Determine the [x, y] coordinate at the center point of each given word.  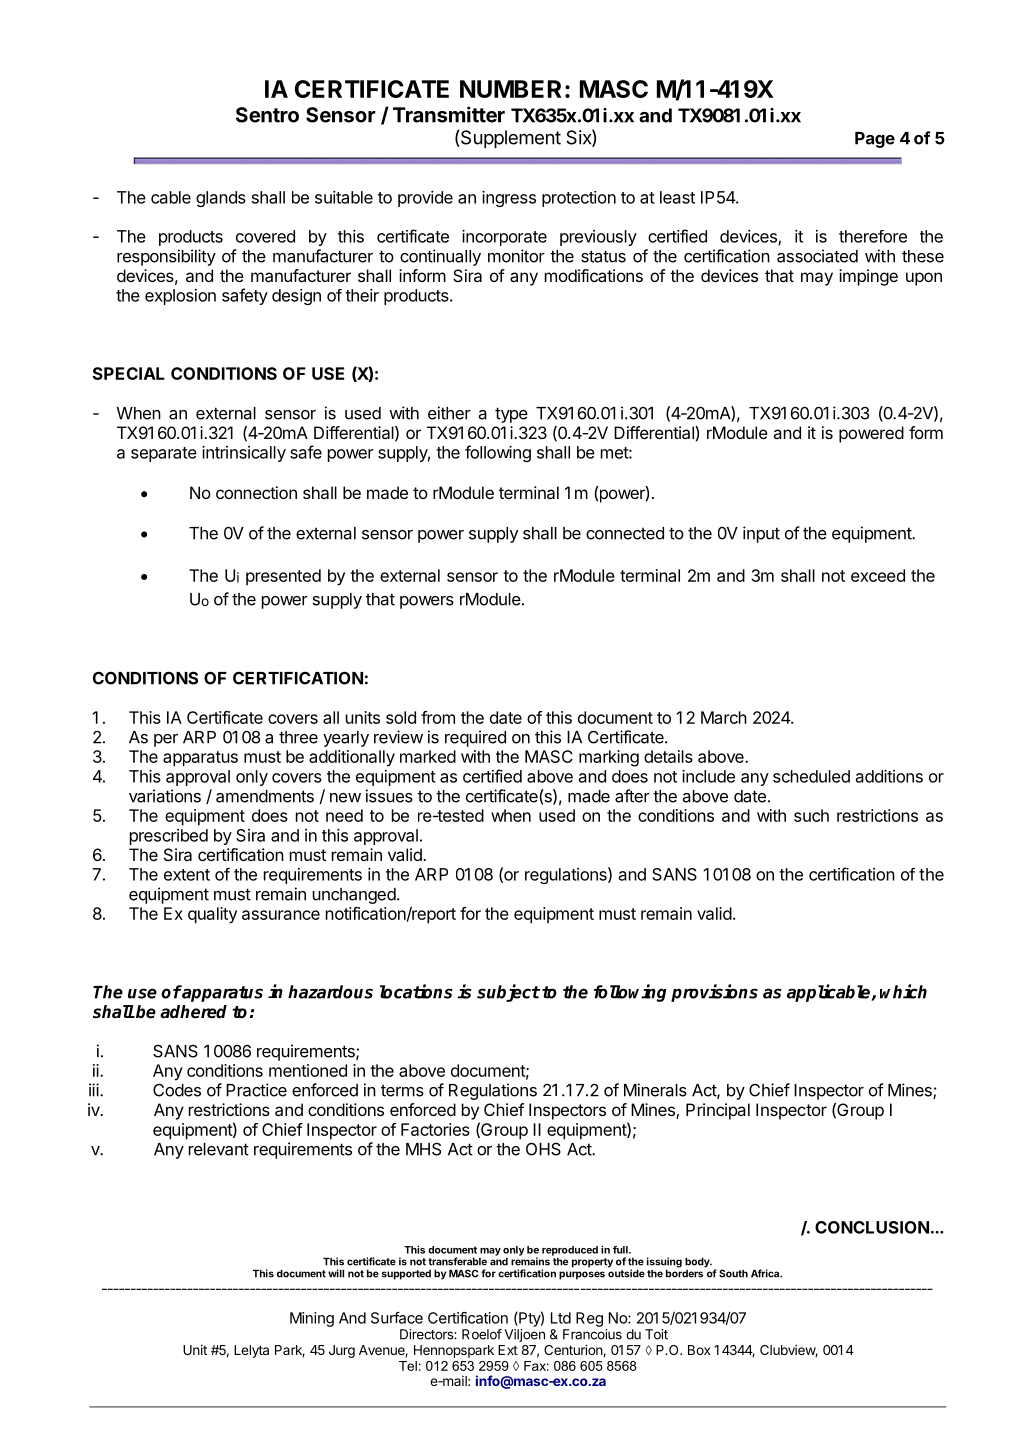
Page [875, 140]
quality [212, 915]
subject [508, 993]
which [903, 991]
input [761, 534]
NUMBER [511, 89]
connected [625, 533]
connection [256, 492]
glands [221, 199]
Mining [312, 1319]
